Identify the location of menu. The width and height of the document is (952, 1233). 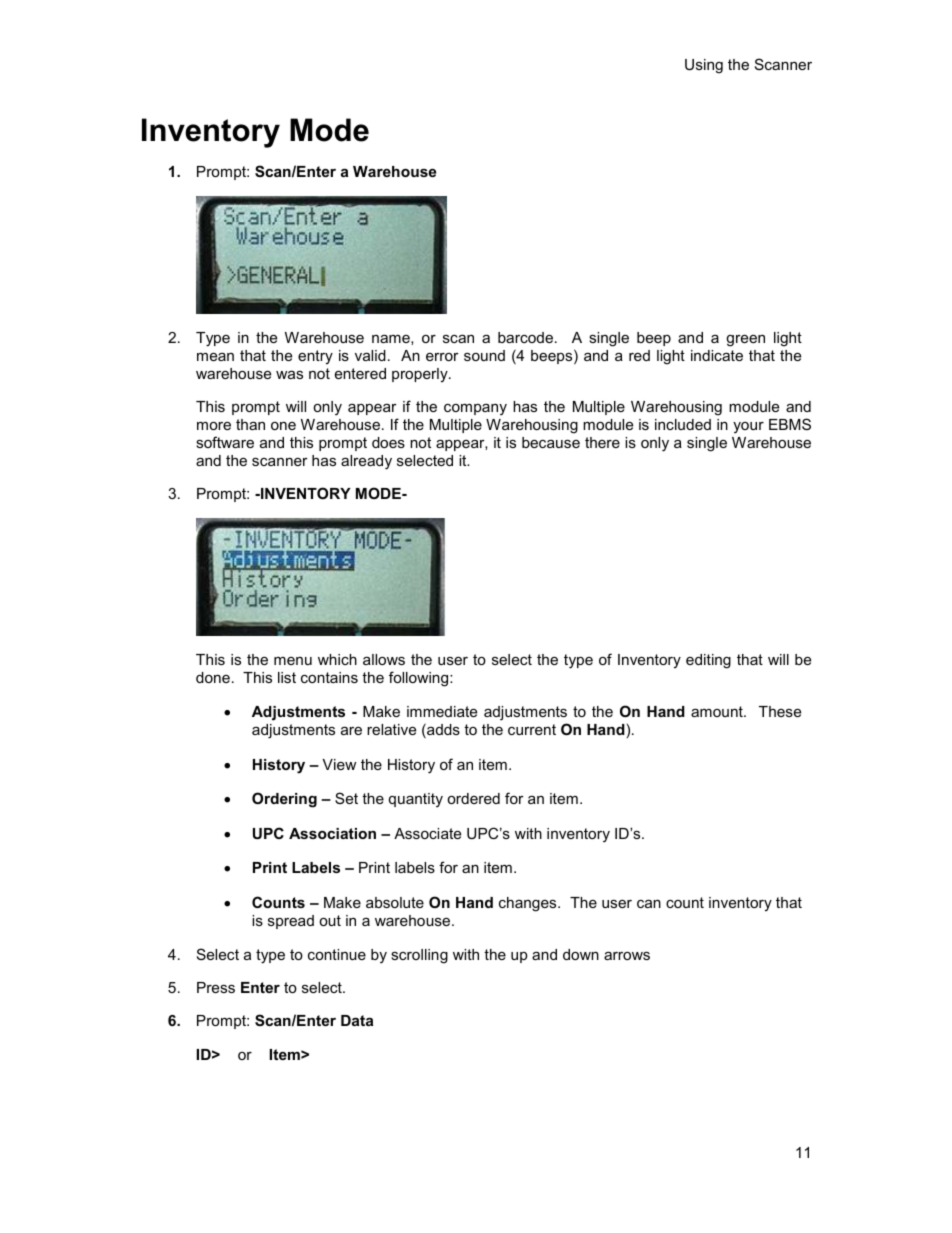
(293, 661).
